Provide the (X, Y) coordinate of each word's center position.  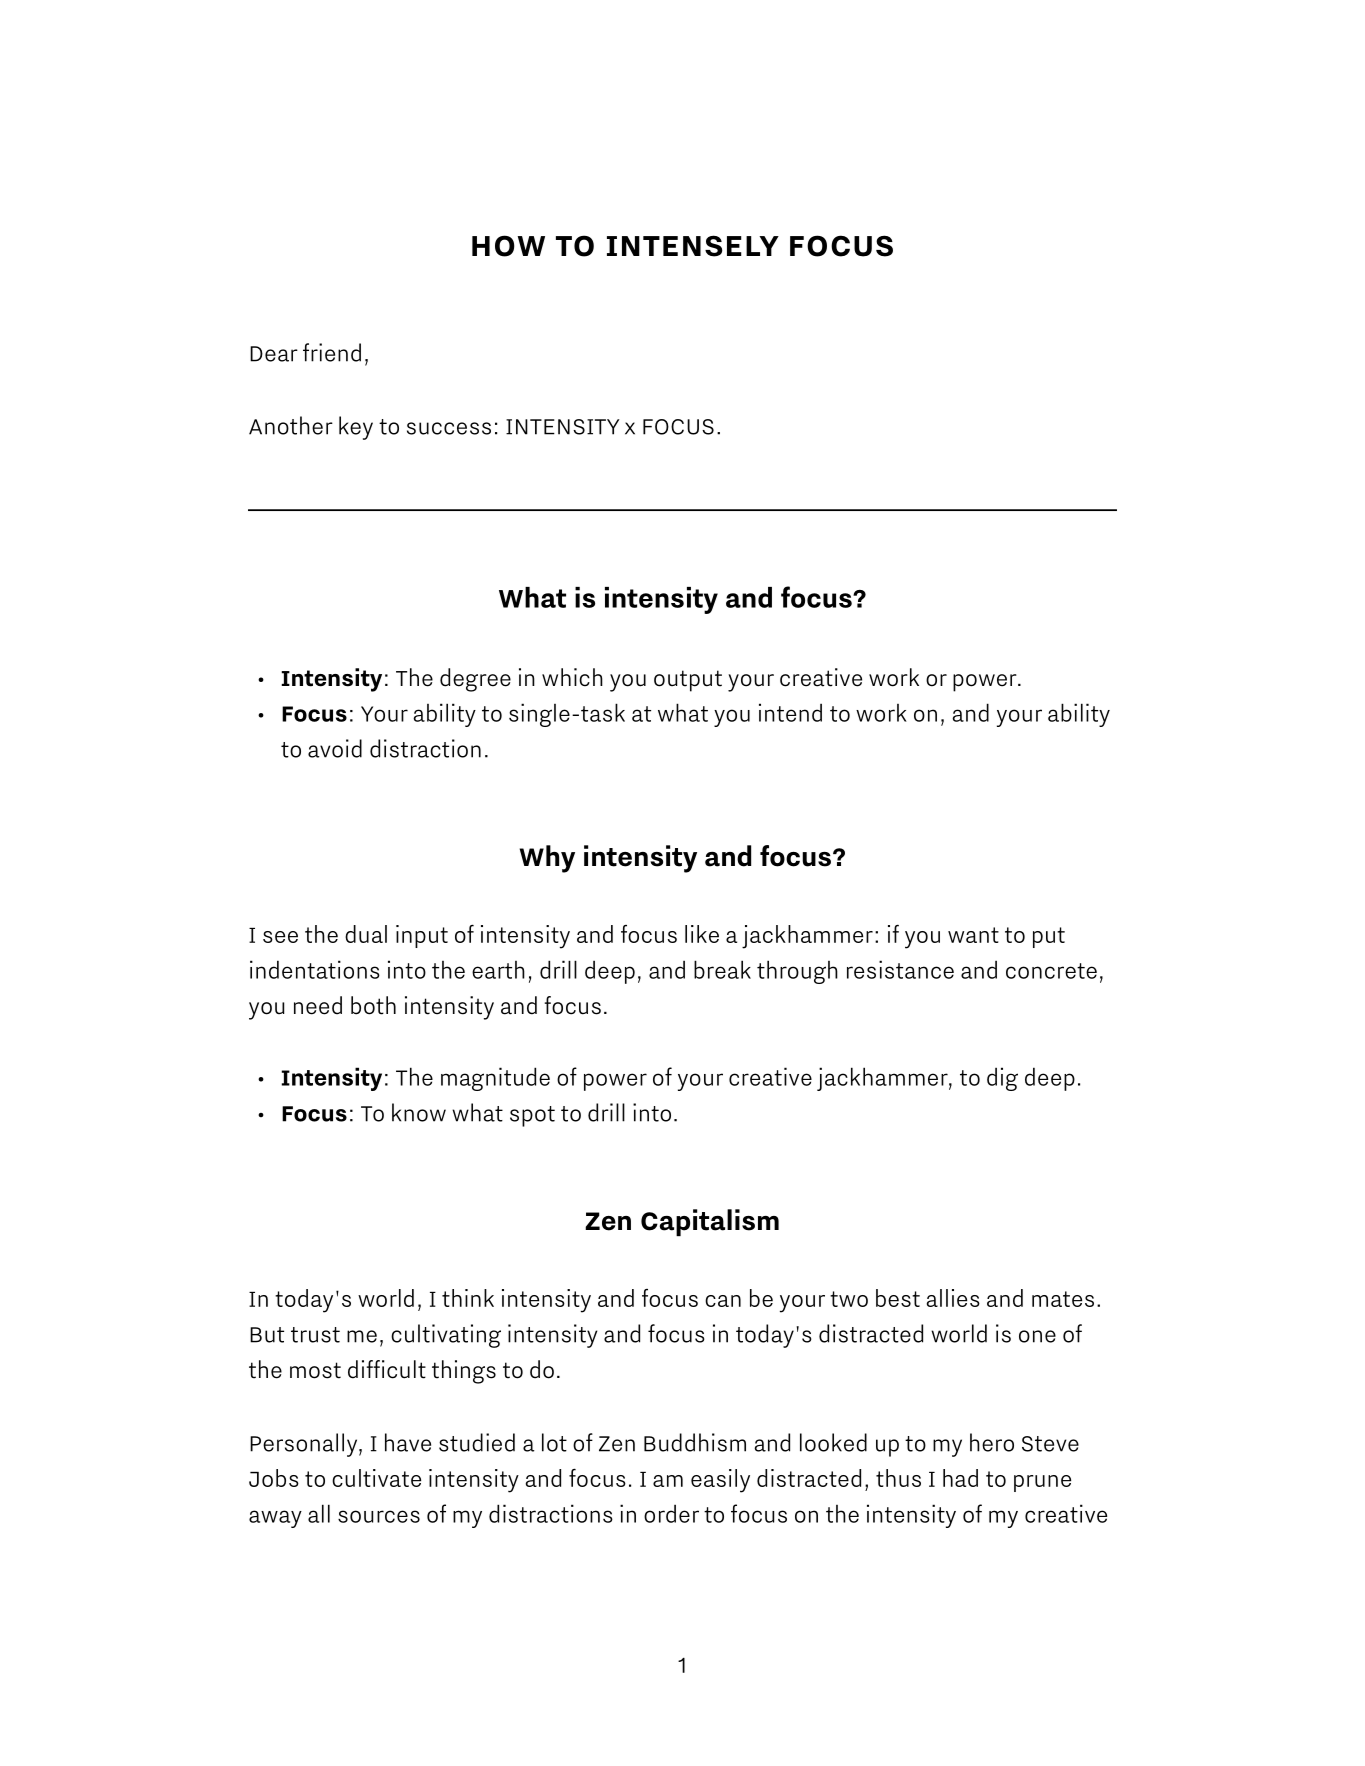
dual (366, 934)
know (419, 1112)
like (702, 934)
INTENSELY (693, 246)
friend (332, 352)
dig (1002, 1079)
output (688, 681)
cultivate (376, 1478)
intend (790, 712)
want (973, 935)
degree (475, 680)
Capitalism (710, 1222)
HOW (508, 246)
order (671, 1513)
